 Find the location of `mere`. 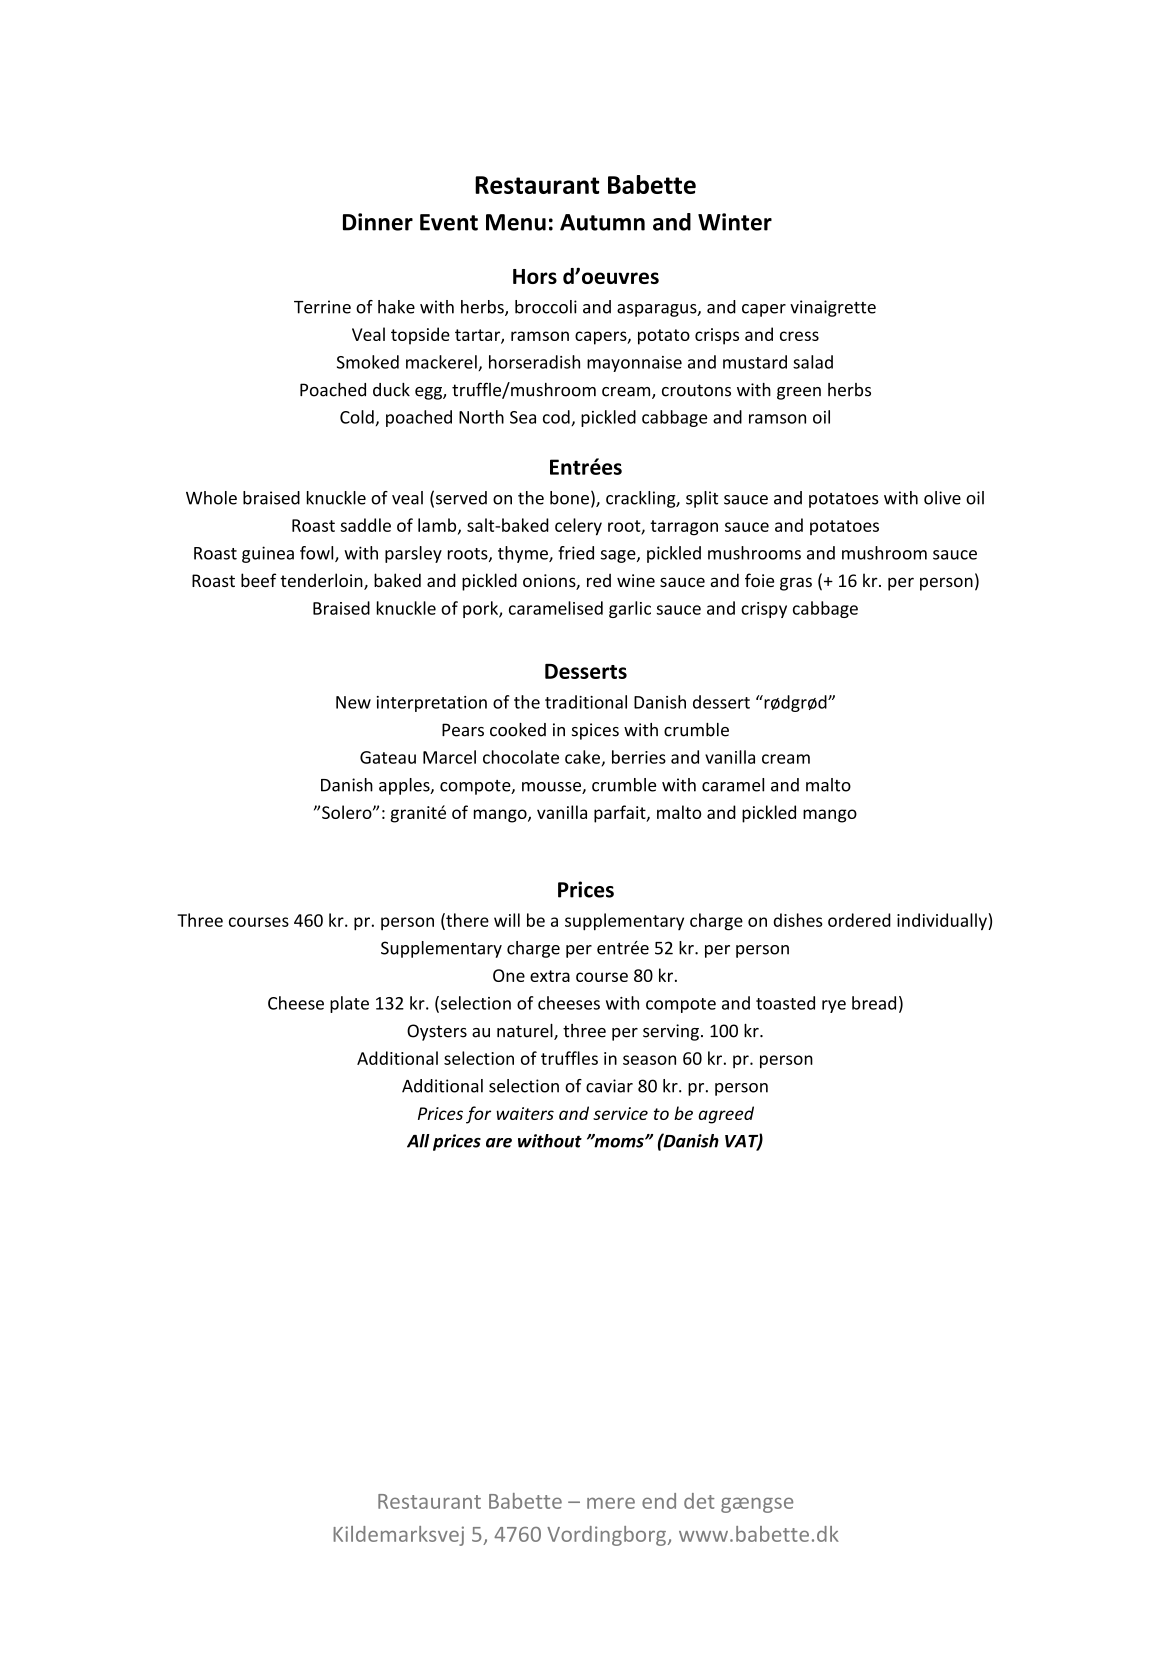

mere is located at coordinates (611, 1503).
